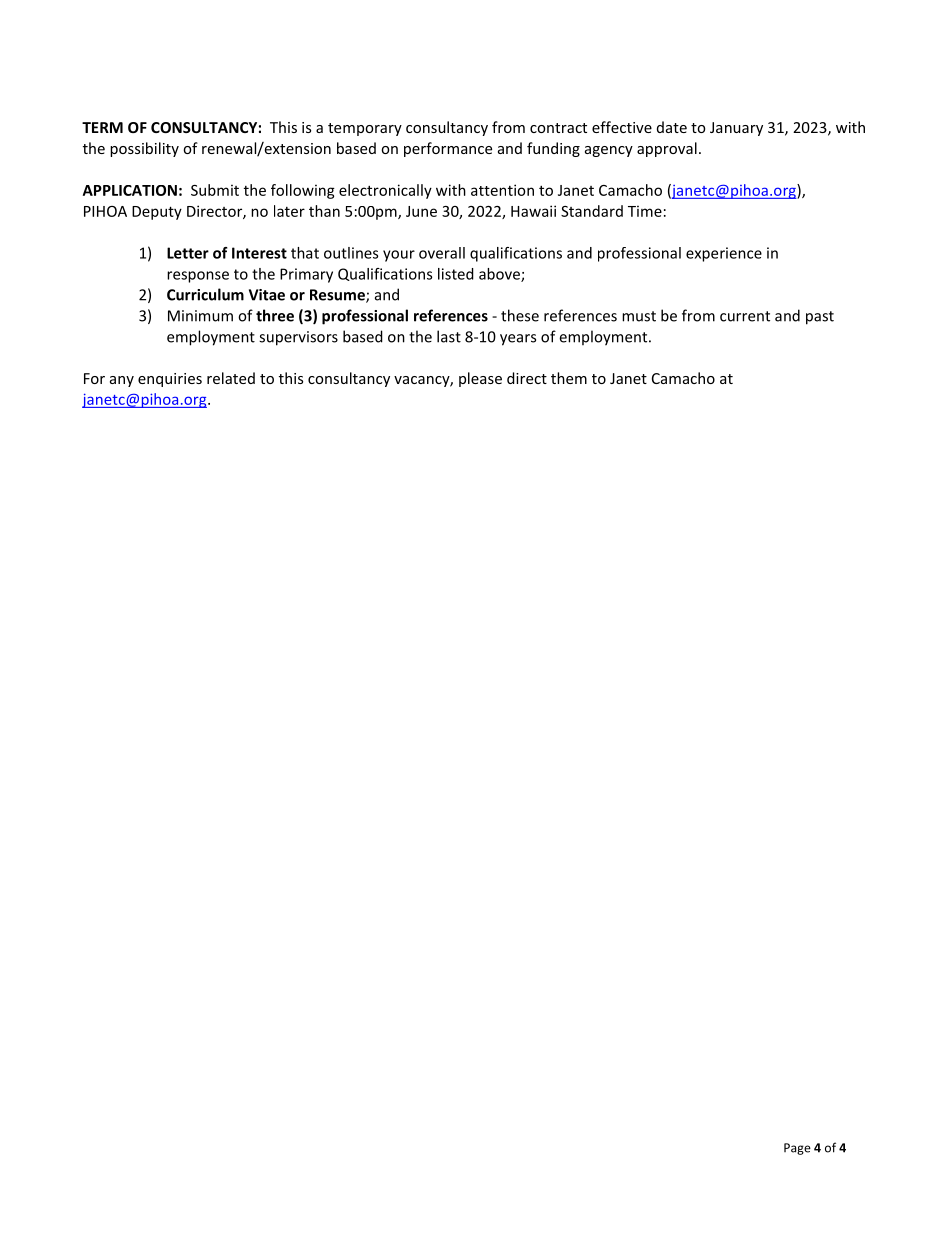  I want to click on related, so click(231, 378).
